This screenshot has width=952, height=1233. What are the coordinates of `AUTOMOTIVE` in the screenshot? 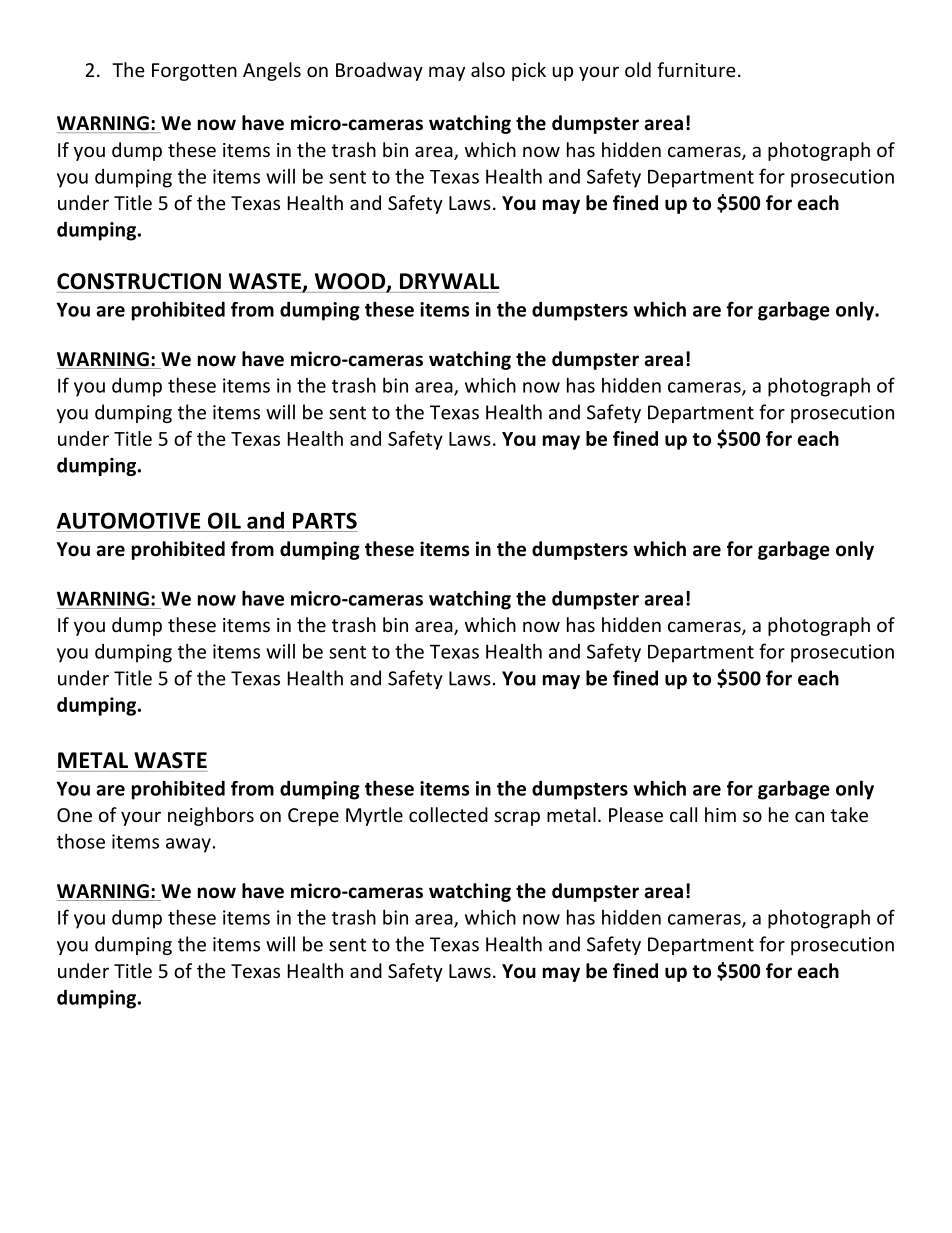 It's located at (128, 520).
